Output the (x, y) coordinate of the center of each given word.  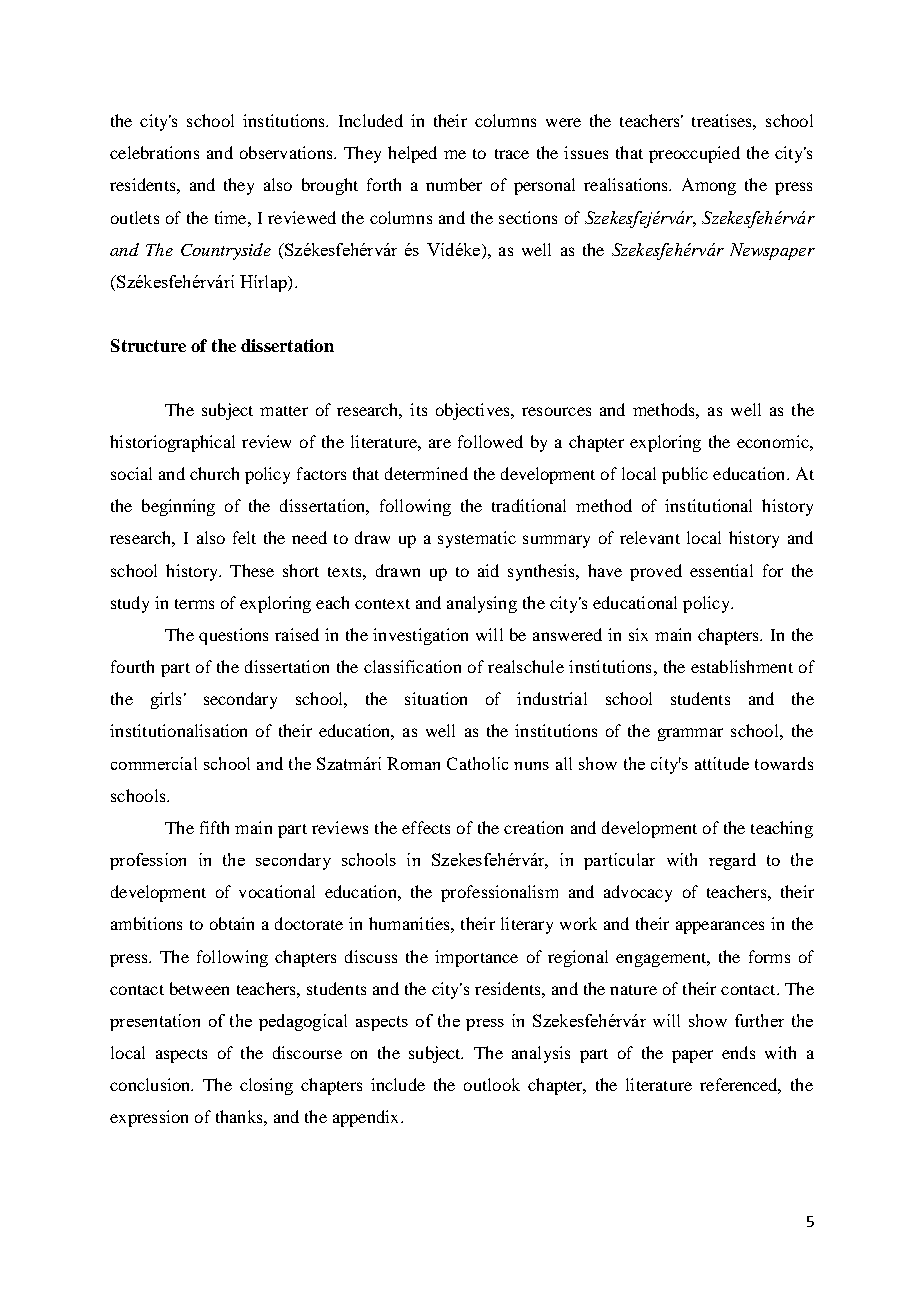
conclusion (151, 1084)
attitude (722, 763)
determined (426, 473)
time (232, 217)
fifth (214, 827)
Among (709, 186)
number (454, 184)
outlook (492, 1084)
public (685, 475)
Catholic (477, 763)
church (214, 473)
